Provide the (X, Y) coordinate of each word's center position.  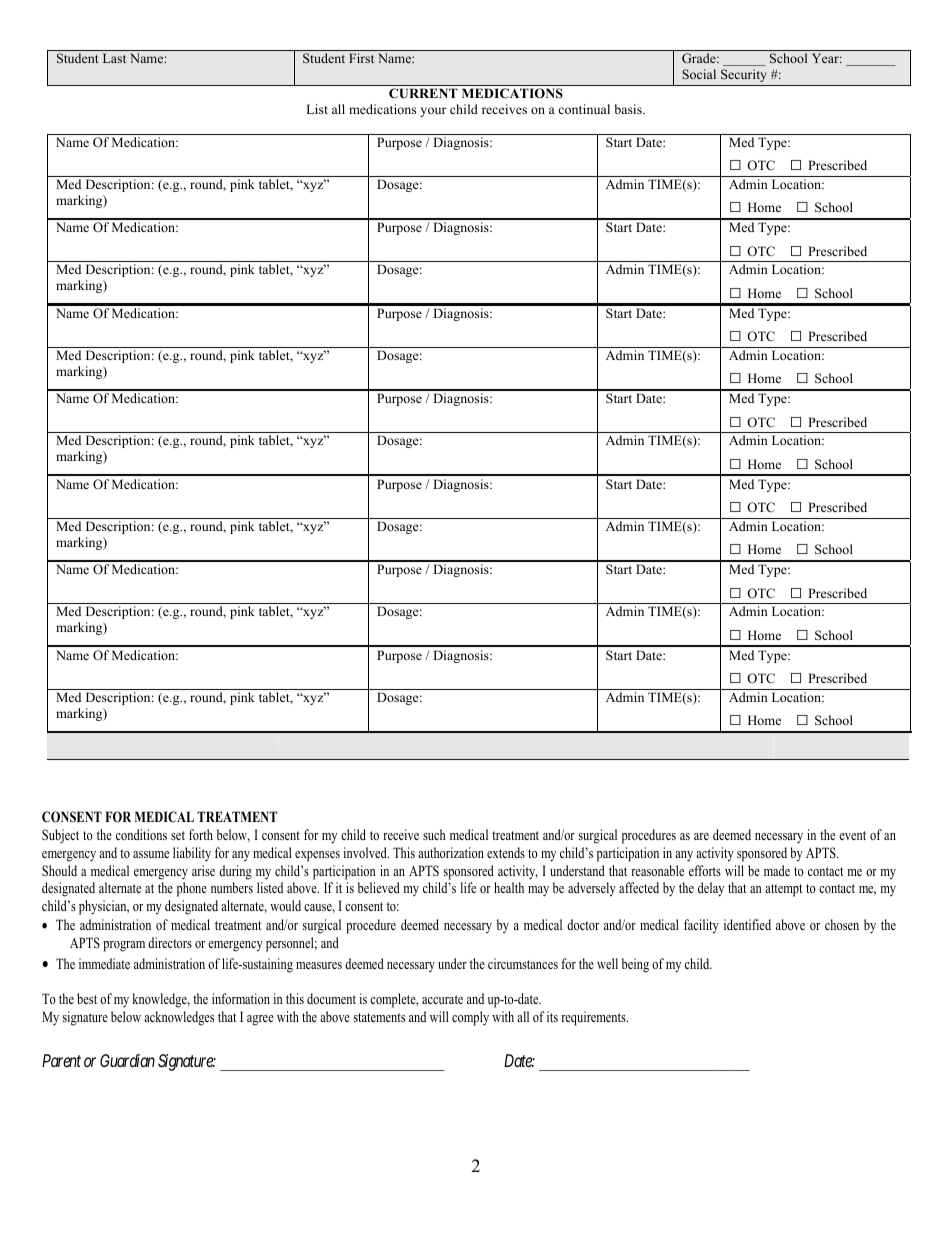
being (635, 965)
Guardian (127, 1060)
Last (114, 58)
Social (699, 74)
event (852, 835)
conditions (141, 834)
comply (470, 1018)
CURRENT (423, 93)
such (434, 834)
